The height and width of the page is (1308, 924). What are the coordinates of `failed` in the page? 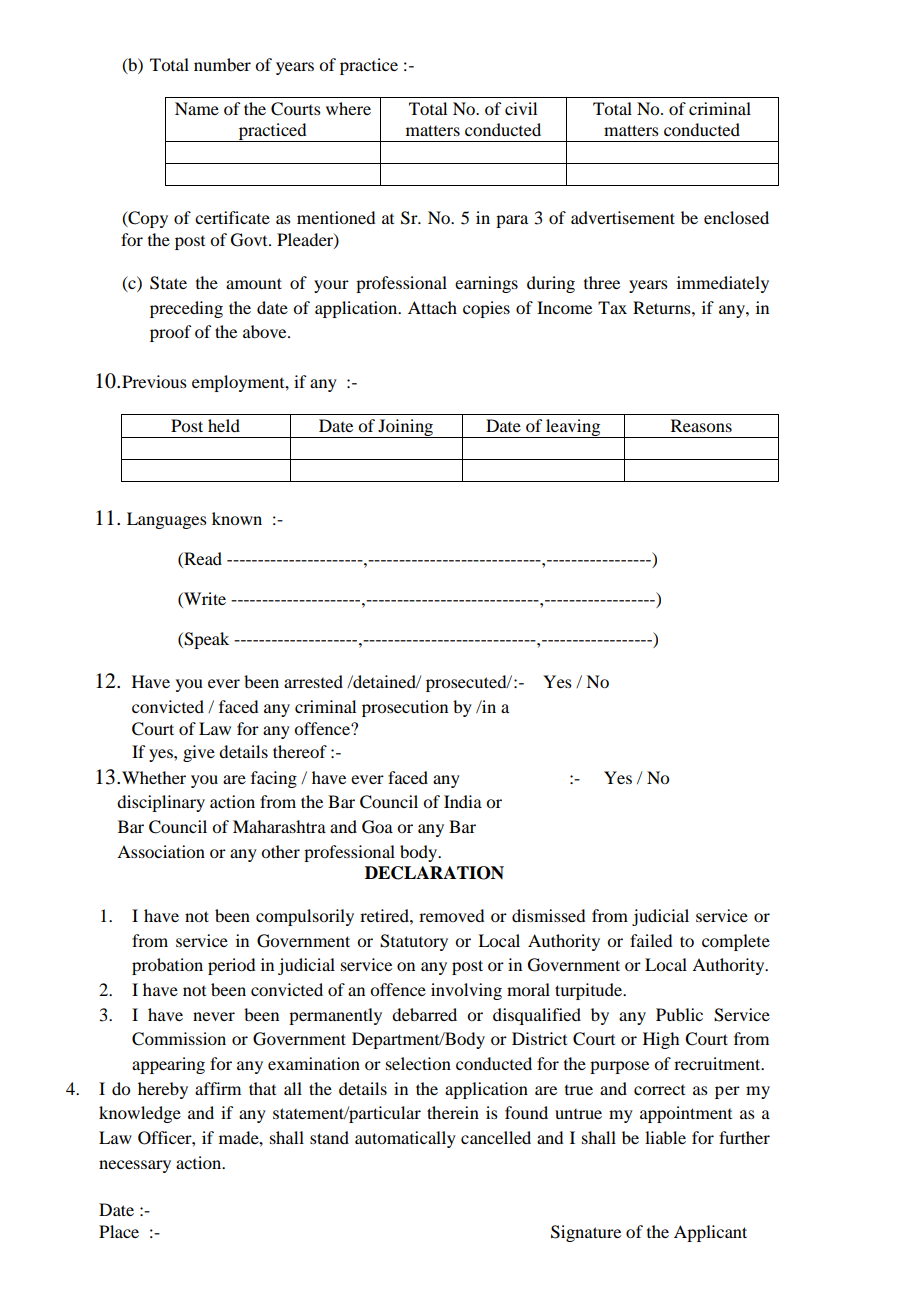 It's located at (651, 940).
